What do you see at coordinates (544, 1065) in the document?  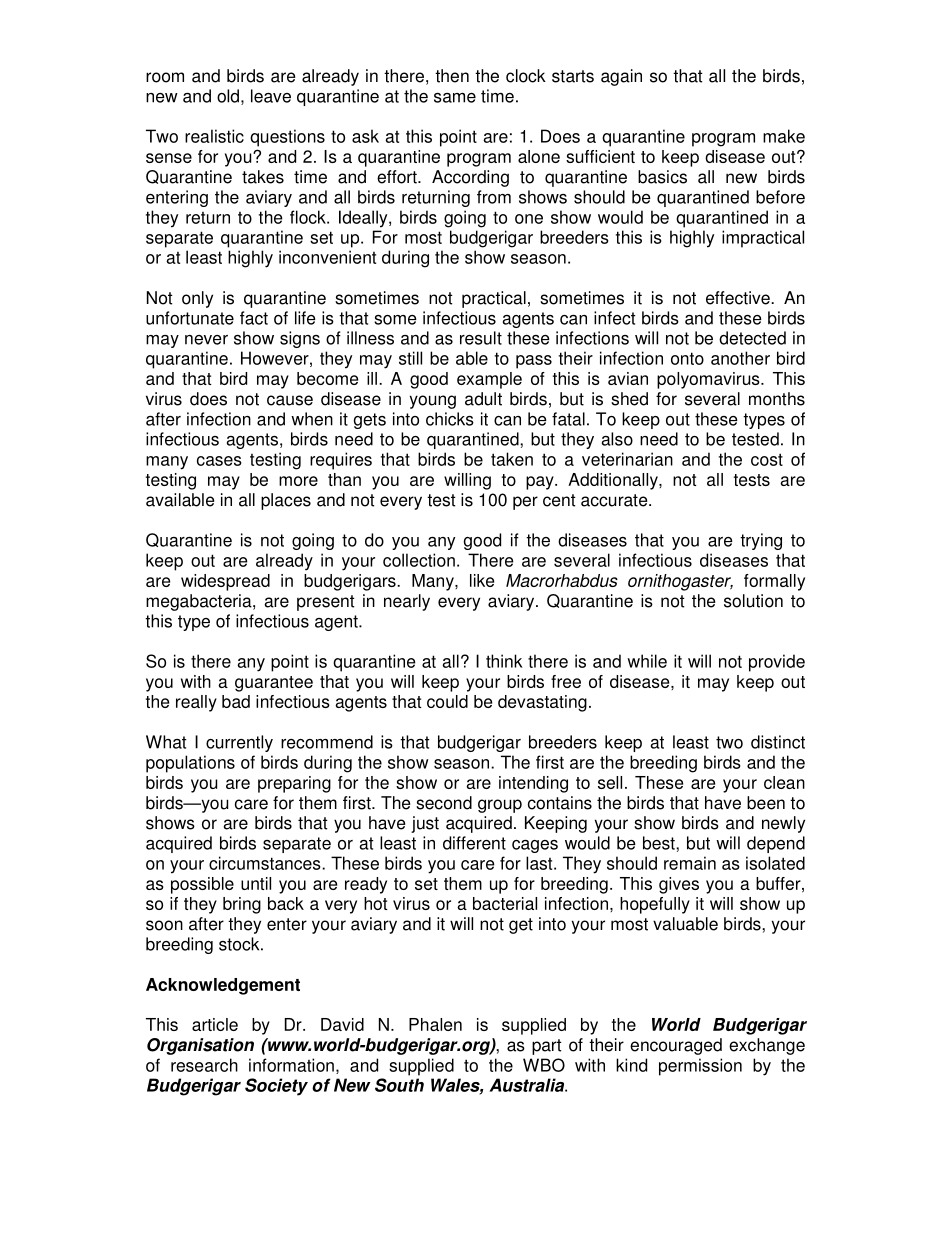 I see `WBO` at bounding box center [544, 1065].
